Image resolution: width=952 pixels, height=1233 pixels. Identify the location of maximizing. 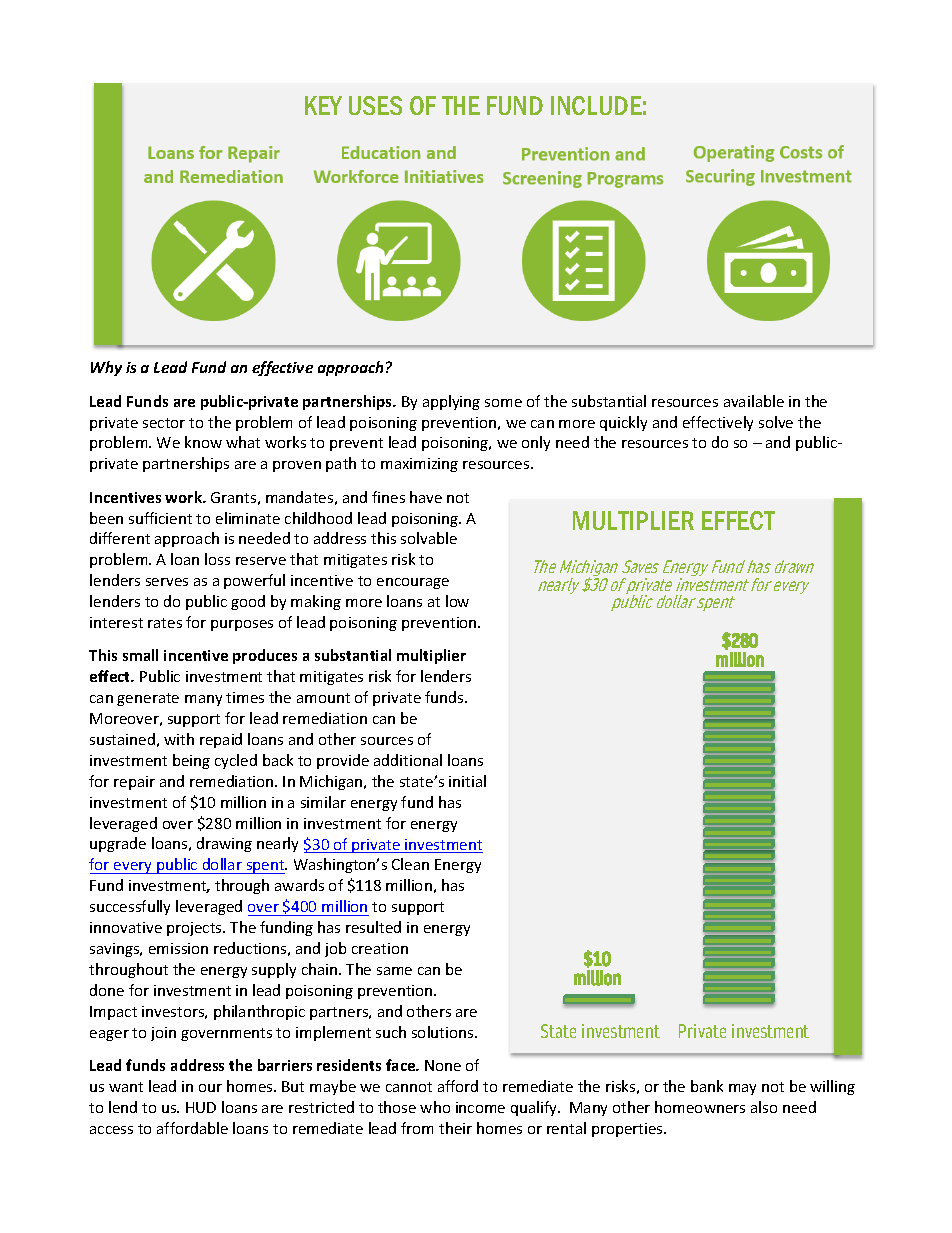
(419, 465).
